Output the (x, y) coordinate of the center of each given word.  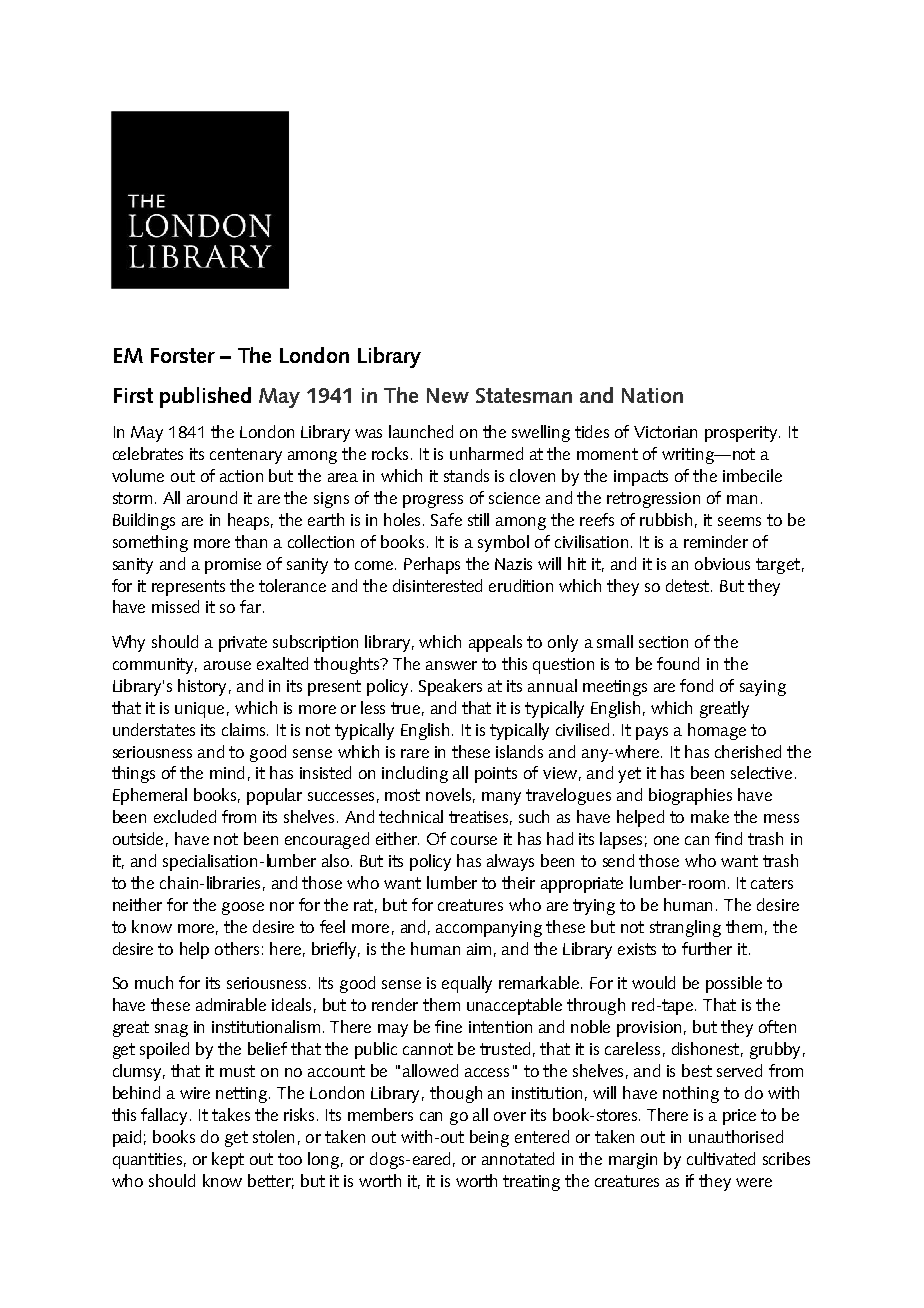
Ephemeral (150, 796)
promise (233, 566)
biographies (690, 796)
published (205, 397)
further (707, 948)
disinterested (437, 585)
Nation (652, 395)
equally (467, 984)
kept (228, 1160)
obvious (722, 563)
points (496, 775)
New (448, 395)
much (154, 982)
